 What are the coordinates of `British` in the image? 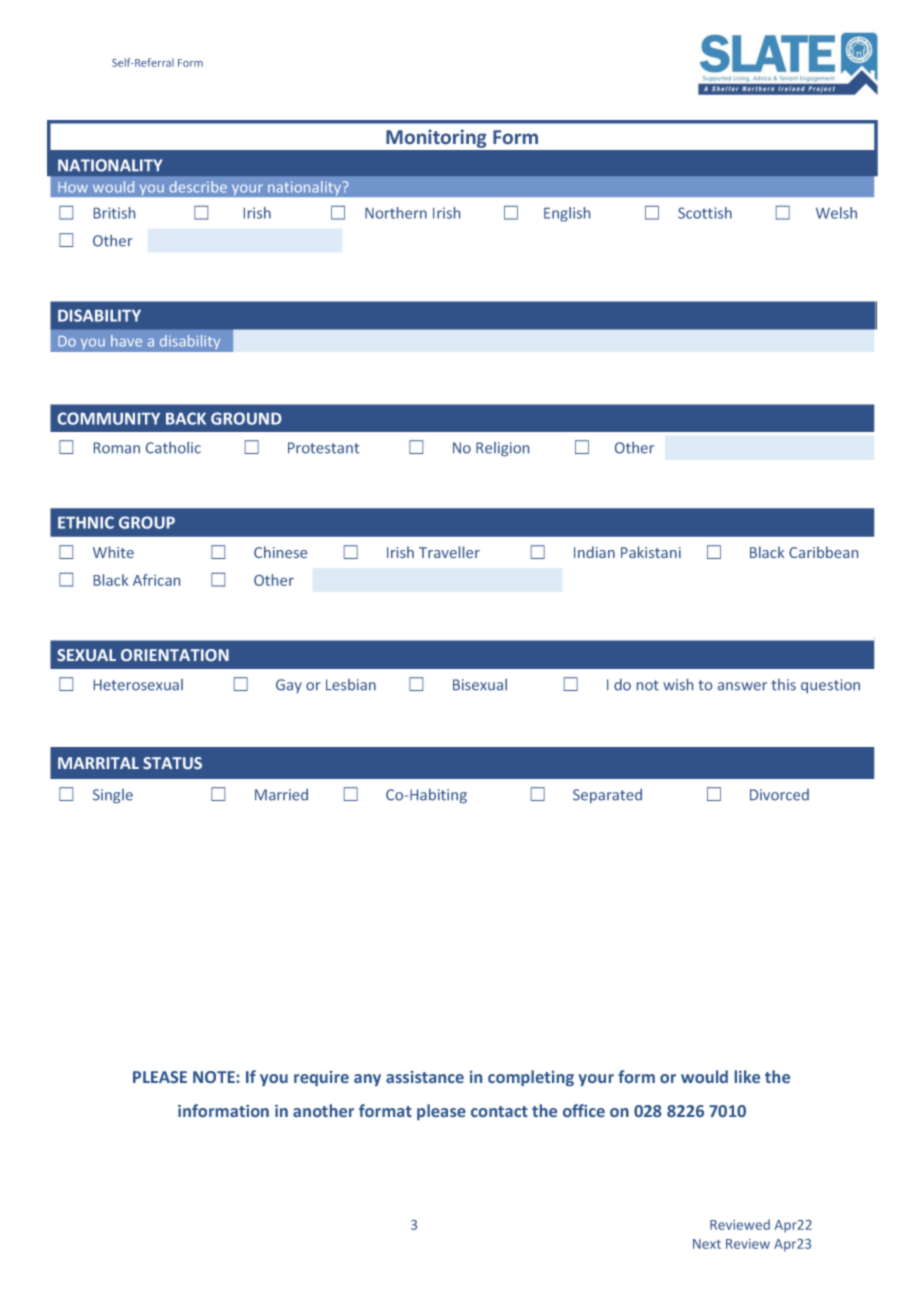 It's located at (114, 213).
